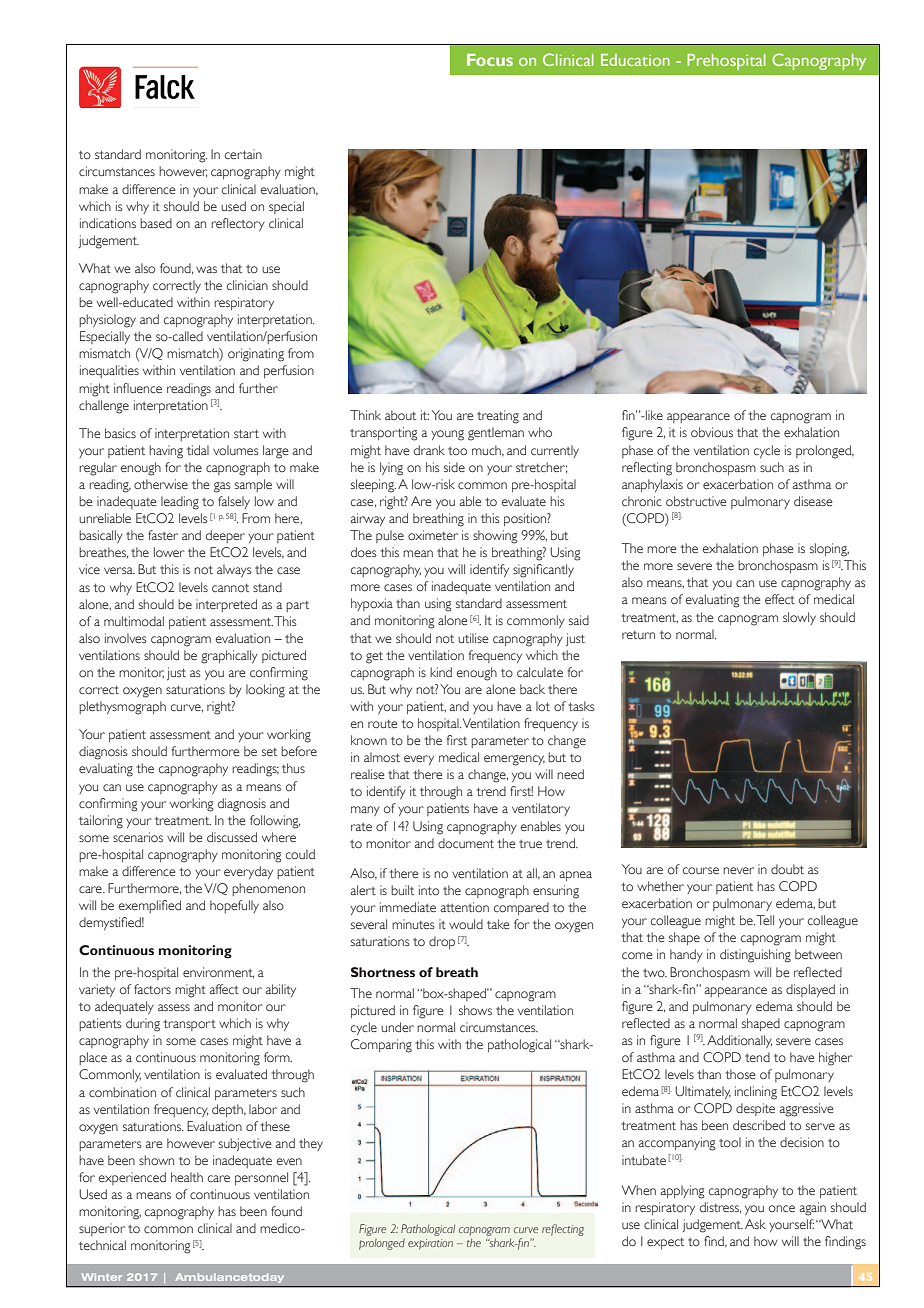  Describe the element at coordinates (243, 154) in the screenshot. I see `certain` at that location.
